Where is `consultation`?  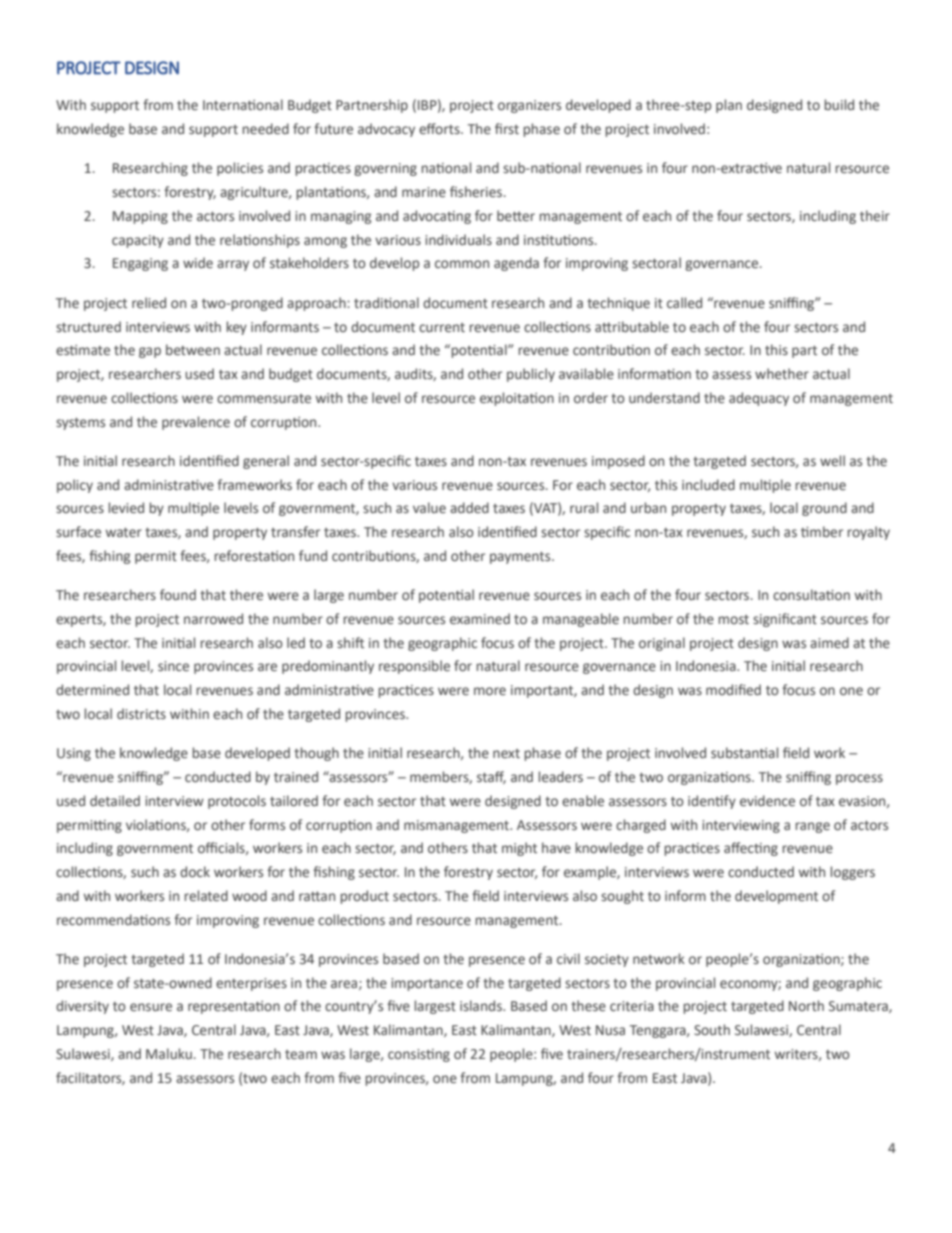 consultation is located at coordinates (811, 594).
